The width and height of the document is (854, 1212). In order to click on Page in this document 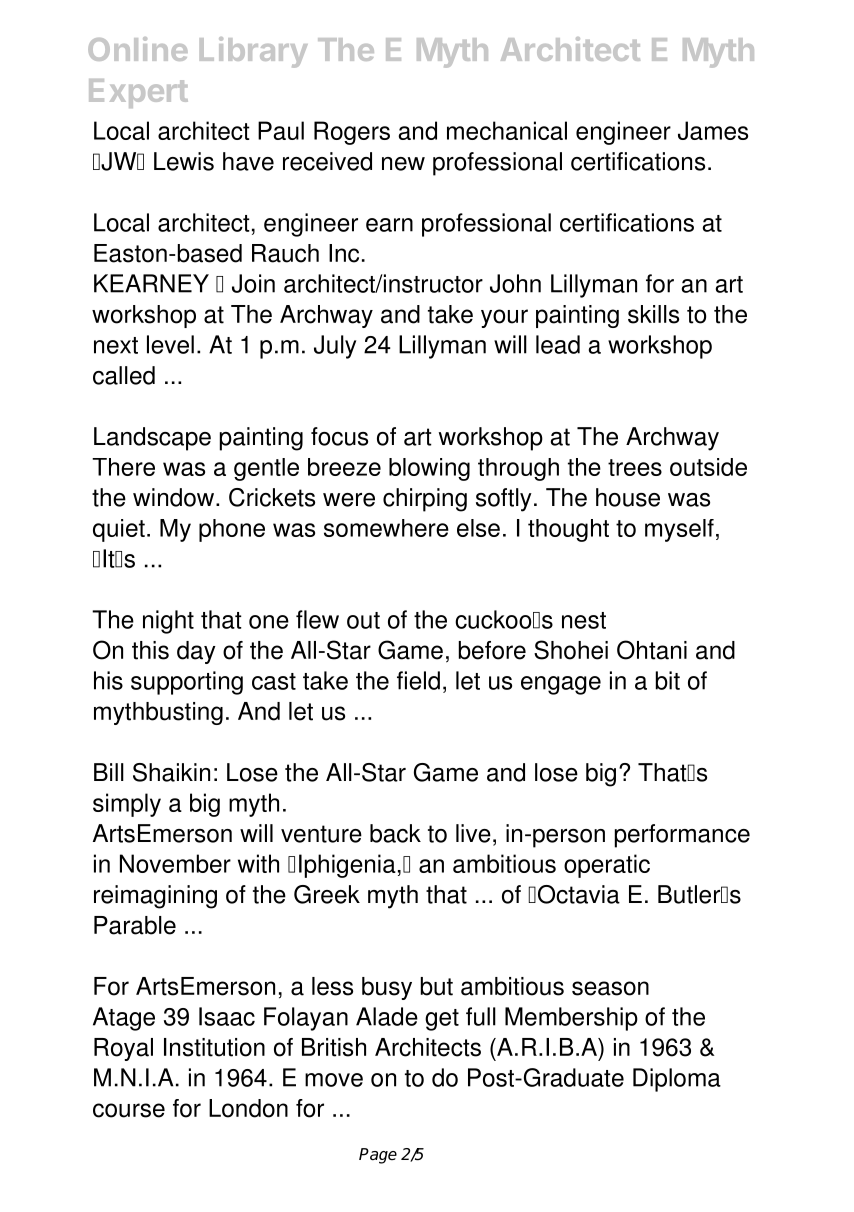, I will do `click(378, 1156)`.
